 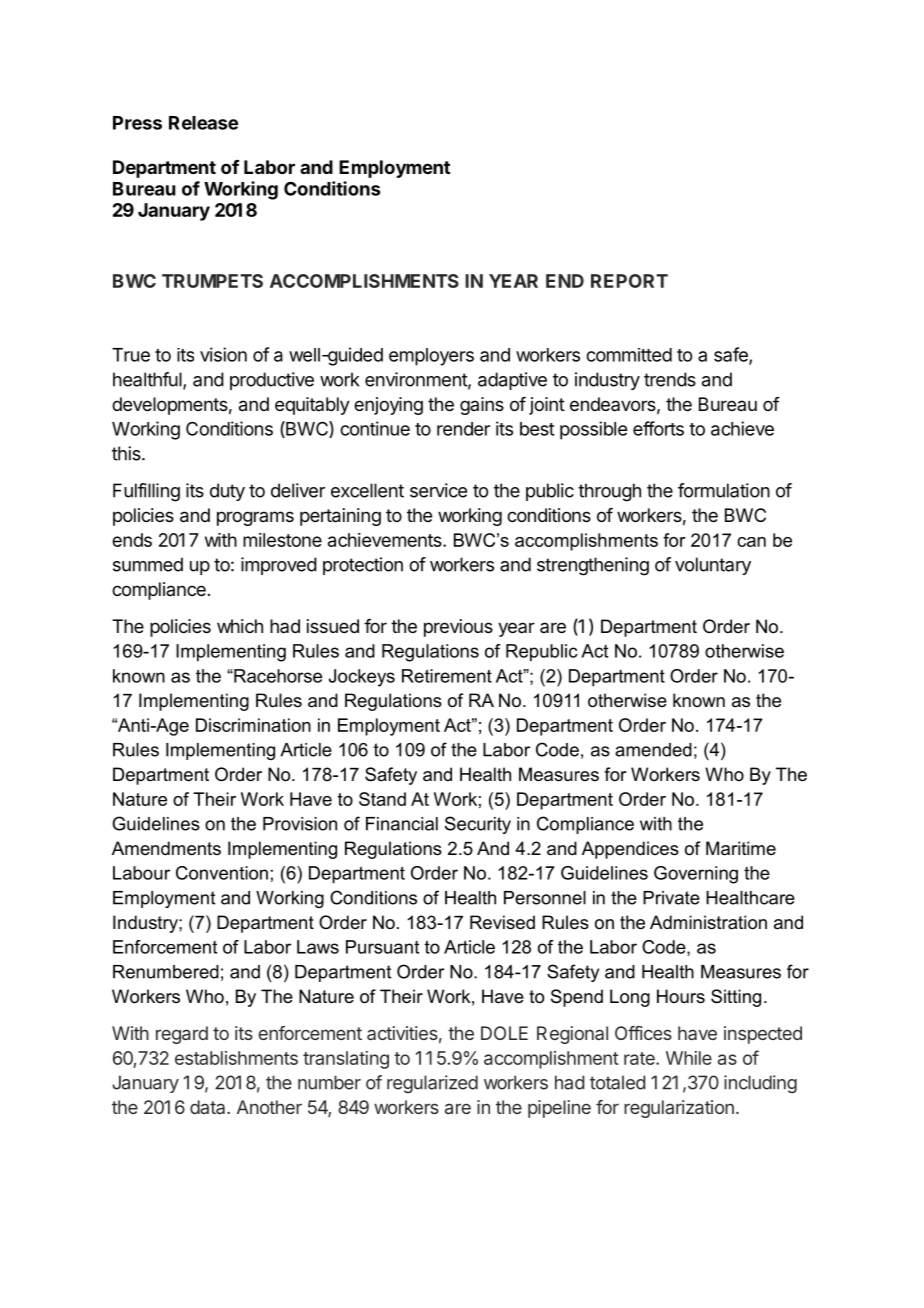 I want to click on Release, so click(x=203, y=123).
